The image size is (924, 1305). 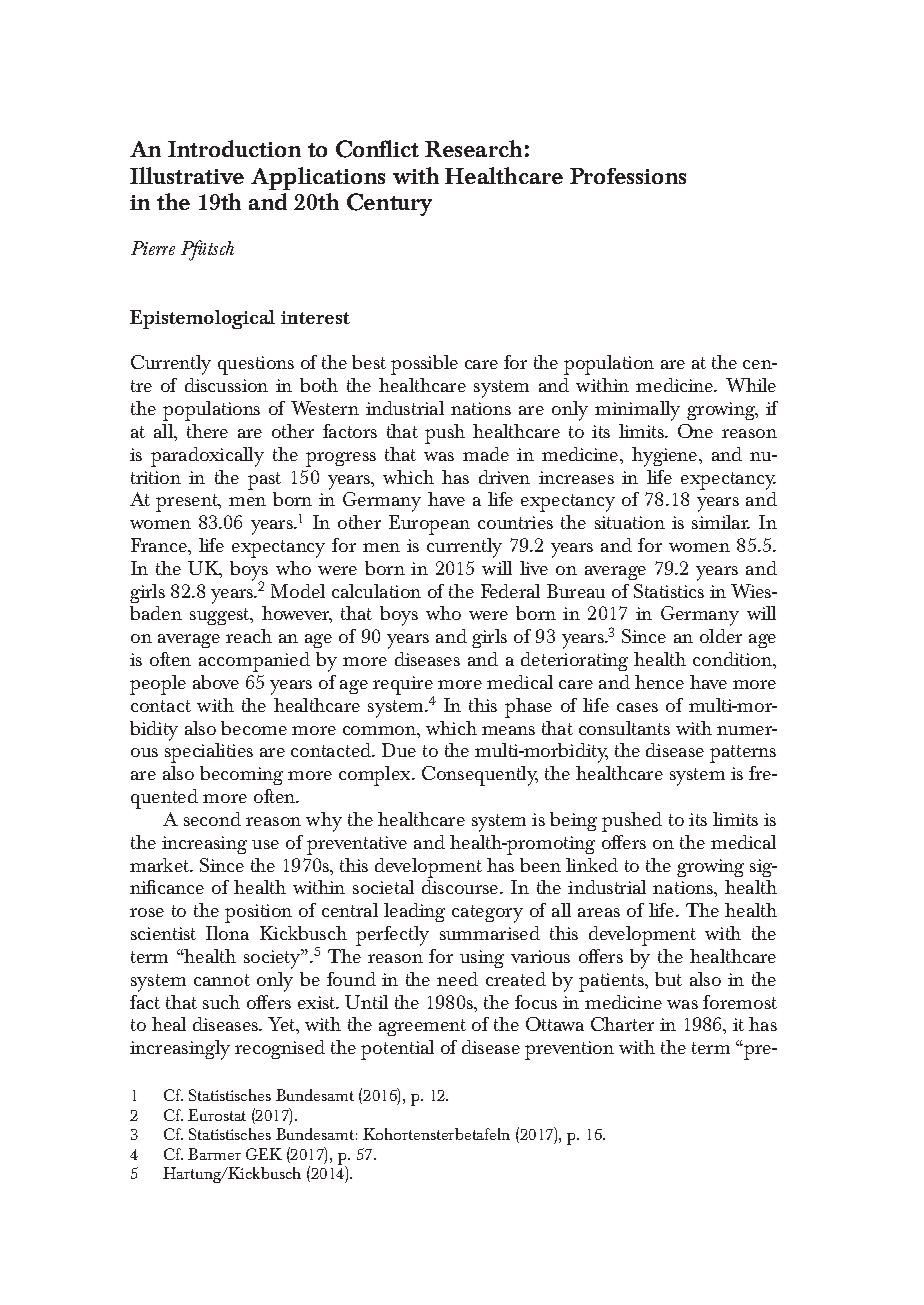 I want to click on areas, so click(x=599, y=912).
